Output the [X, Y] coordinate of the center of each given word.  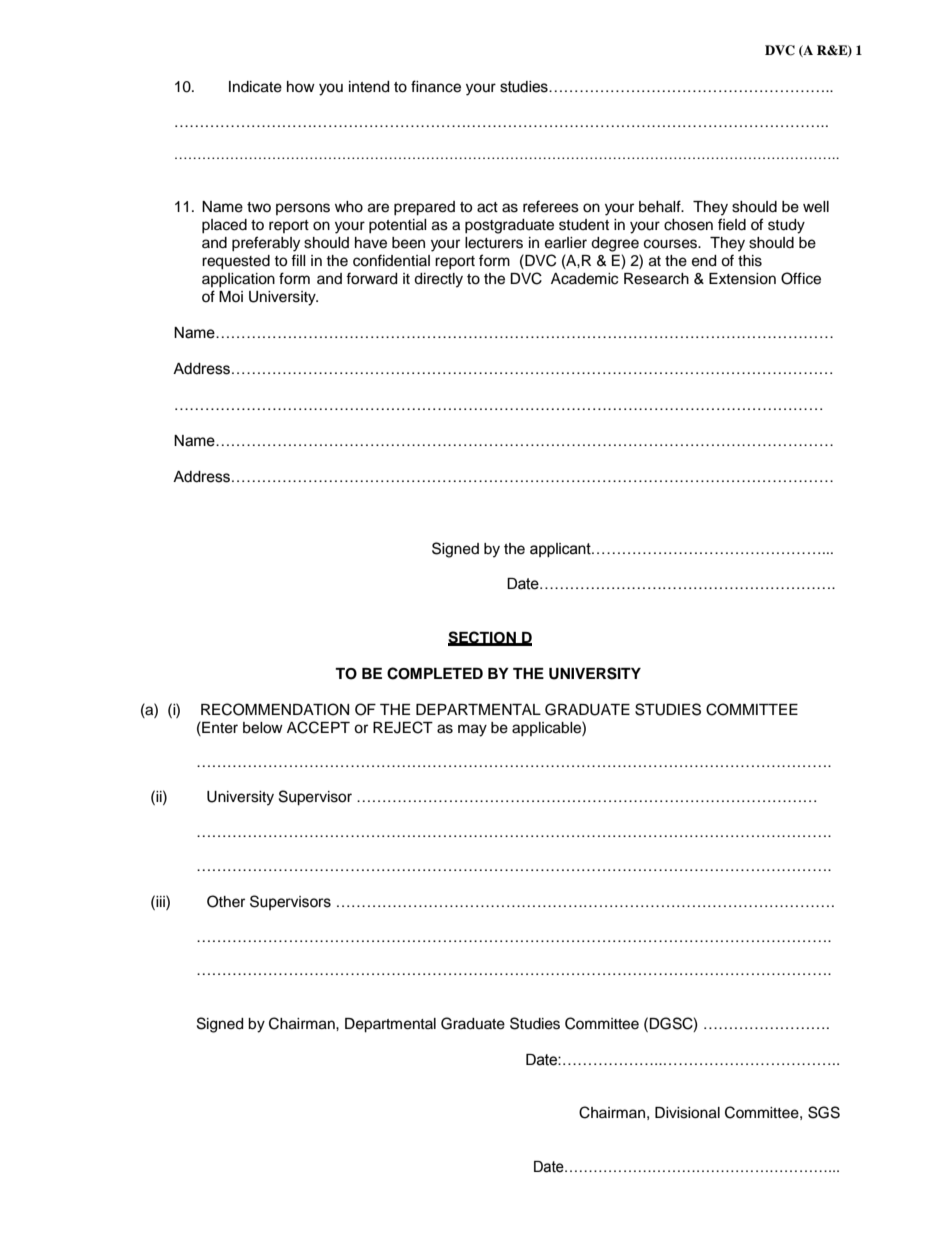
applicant [561, 550]
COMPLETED [435, 673]
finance [436, 86]
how [301, 86]
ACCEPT [318, 727]
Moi [231, 296]
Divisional [687, 1113]
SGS [824, 1112]
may [472, 730]
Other [226, 901]
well [816, 207]
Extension [742, 279]
